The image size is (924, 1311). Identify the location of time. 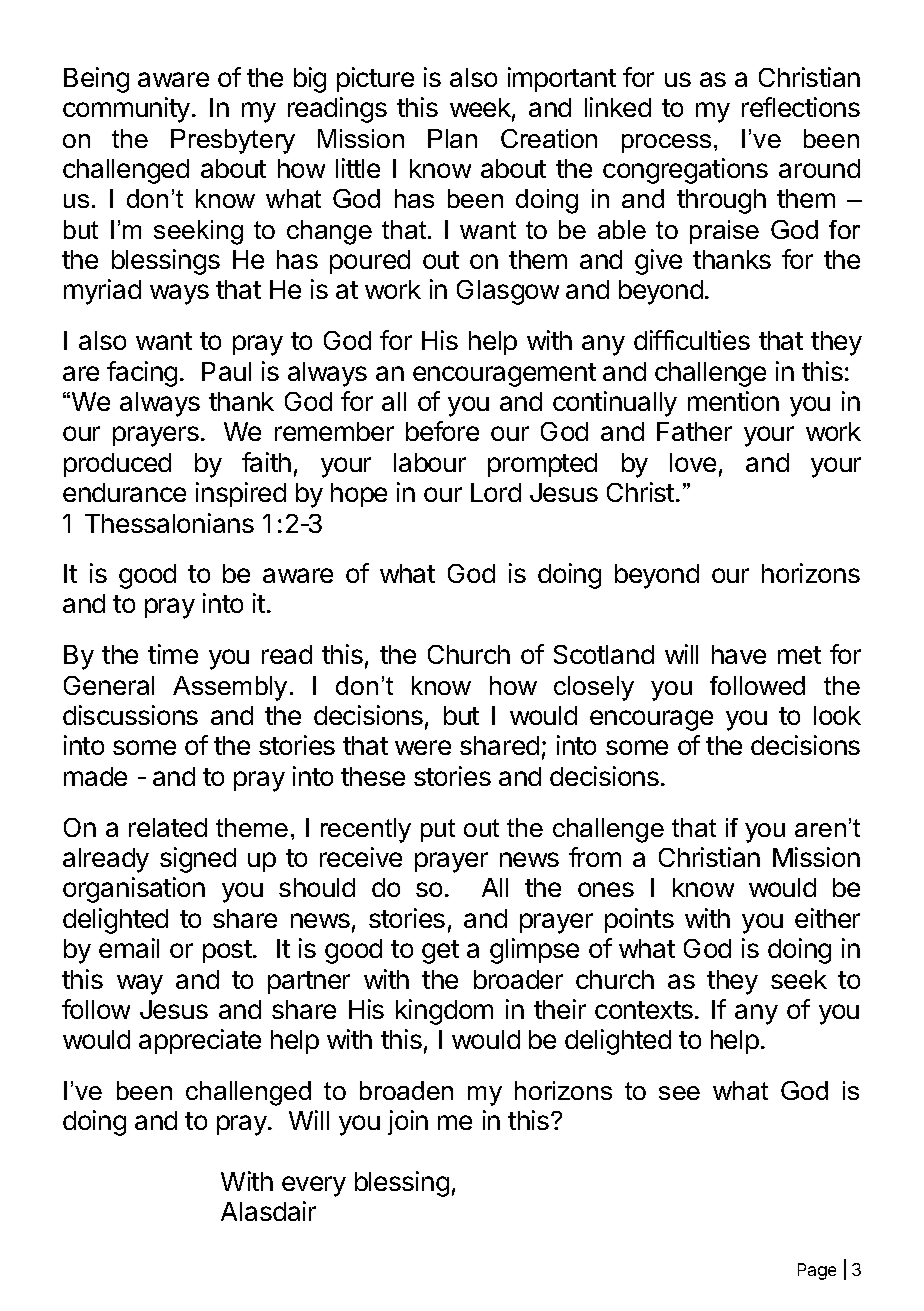
(173, 654).
